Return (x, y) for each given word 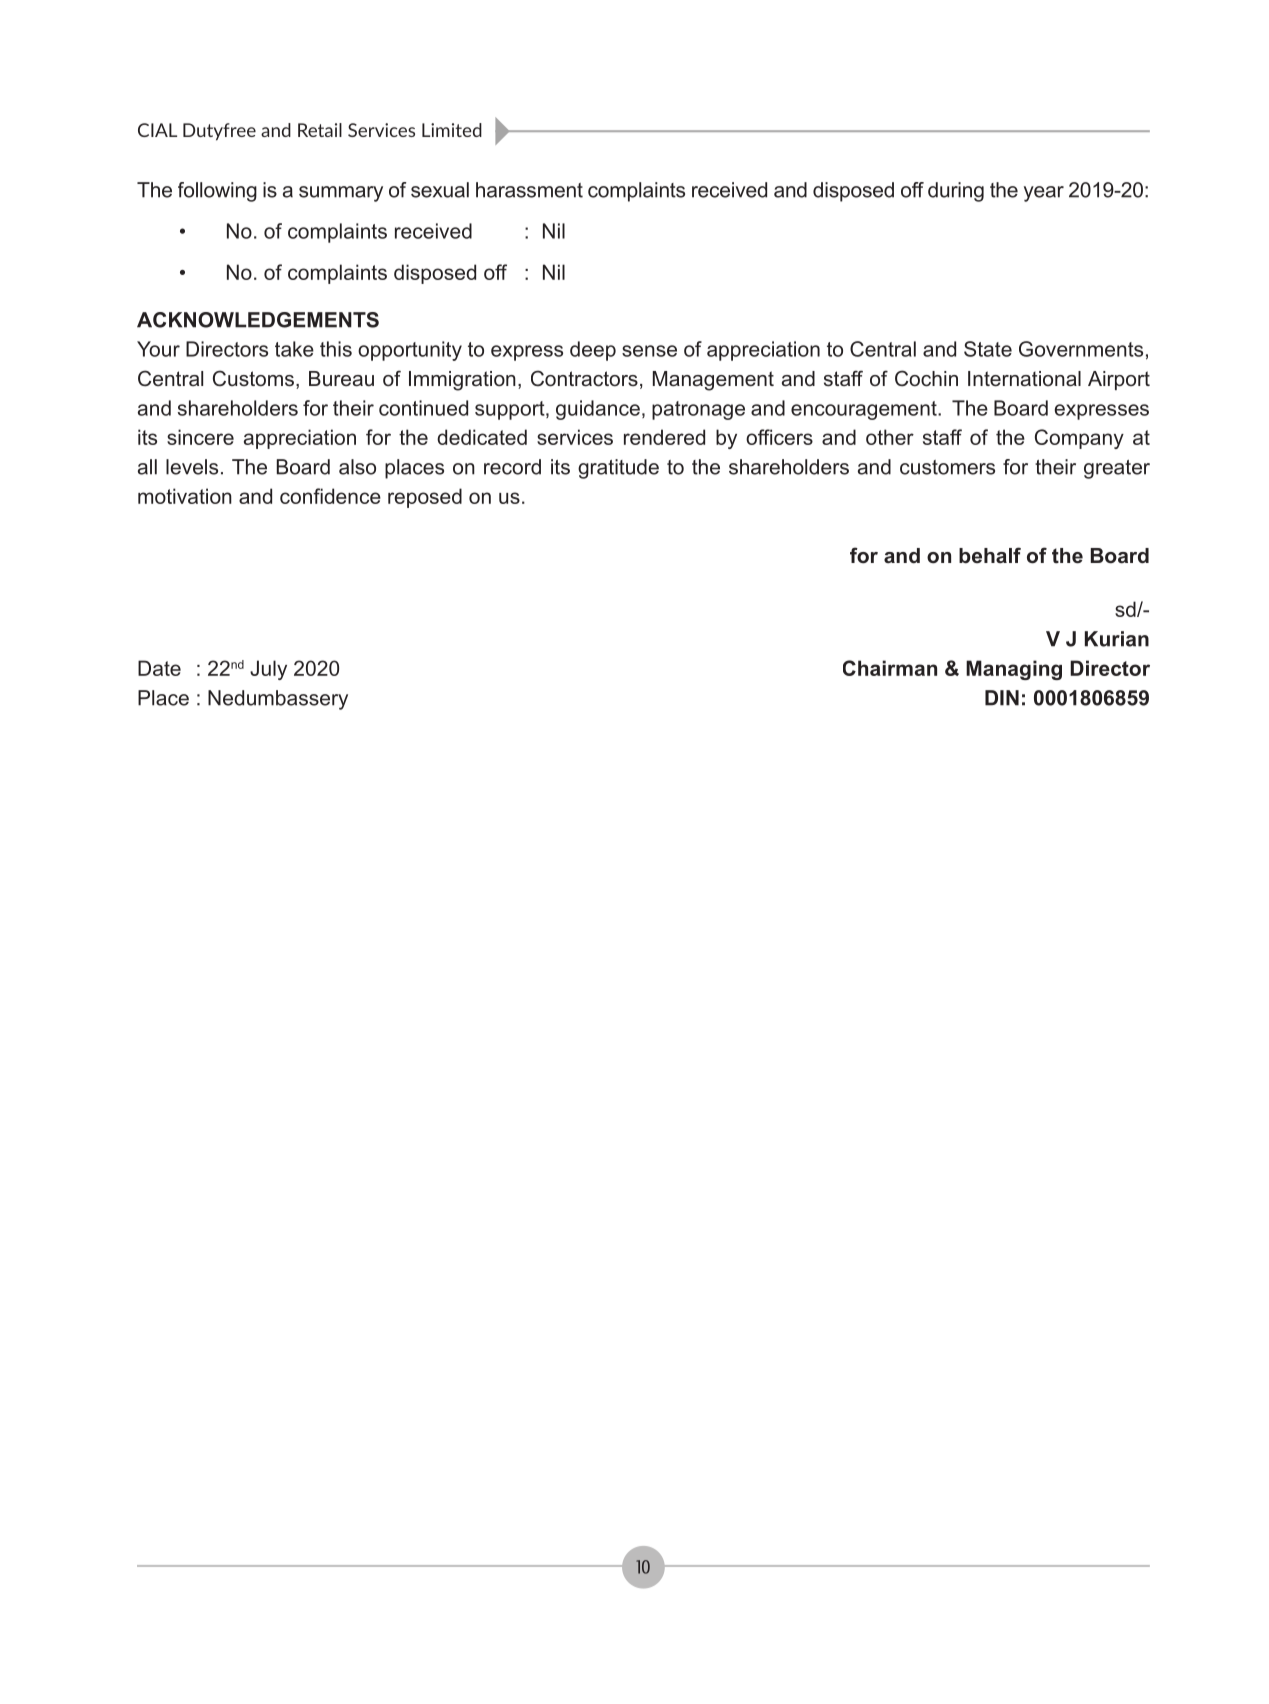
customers (947, 467)
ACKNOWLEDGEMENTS (258, 320)
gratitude (618, 469)
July (268, 670)
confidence (330, 496)
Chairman (890, 668)
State (988, 349)
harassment (529, 190)
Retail (320, 130)
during (956, 192)
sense (649, 351)
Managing (1014, 670)
